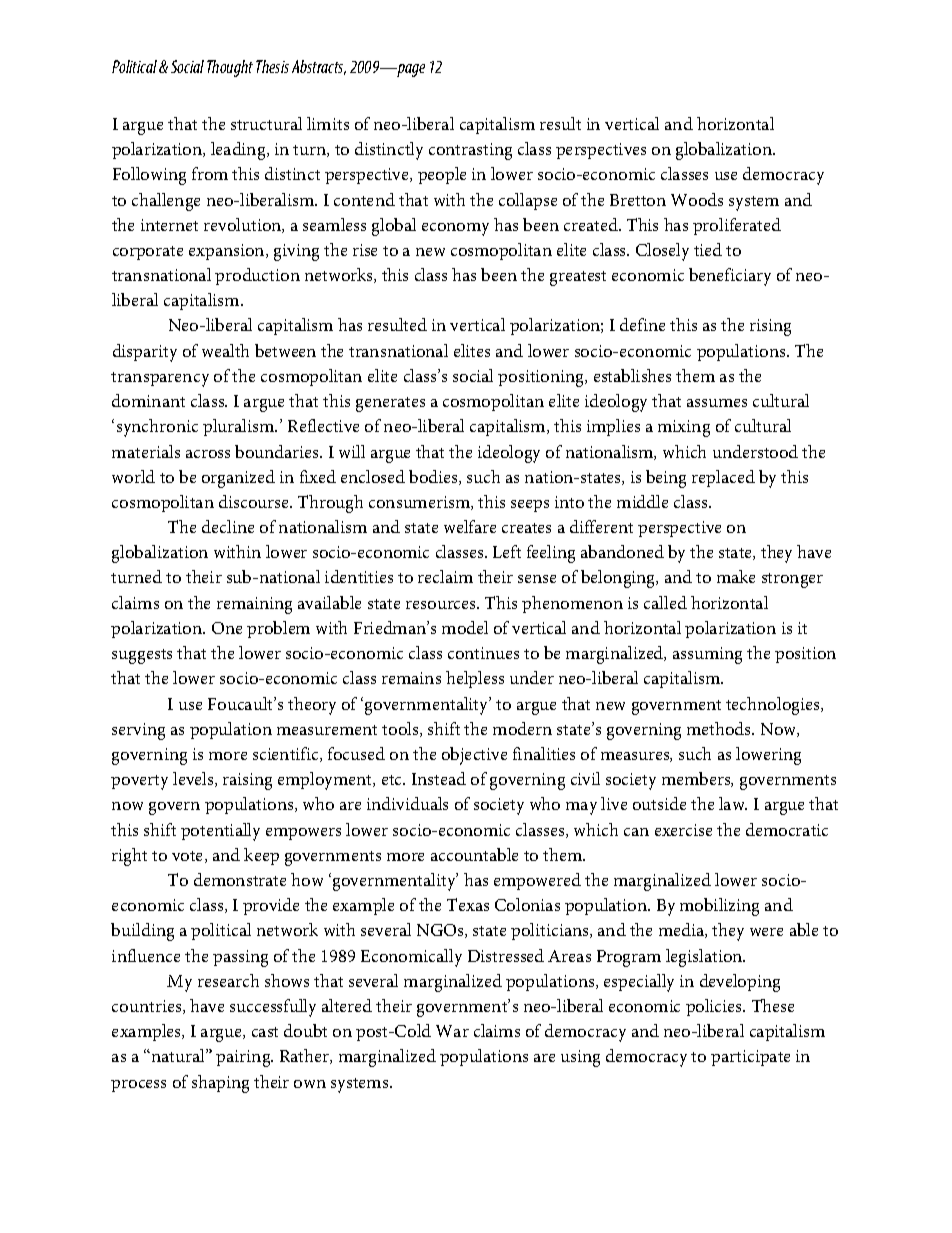 The width and height of the document is (952, 1233). Describe the element at coordinates (220, 832) in the document. I see `potentially` at that location.
